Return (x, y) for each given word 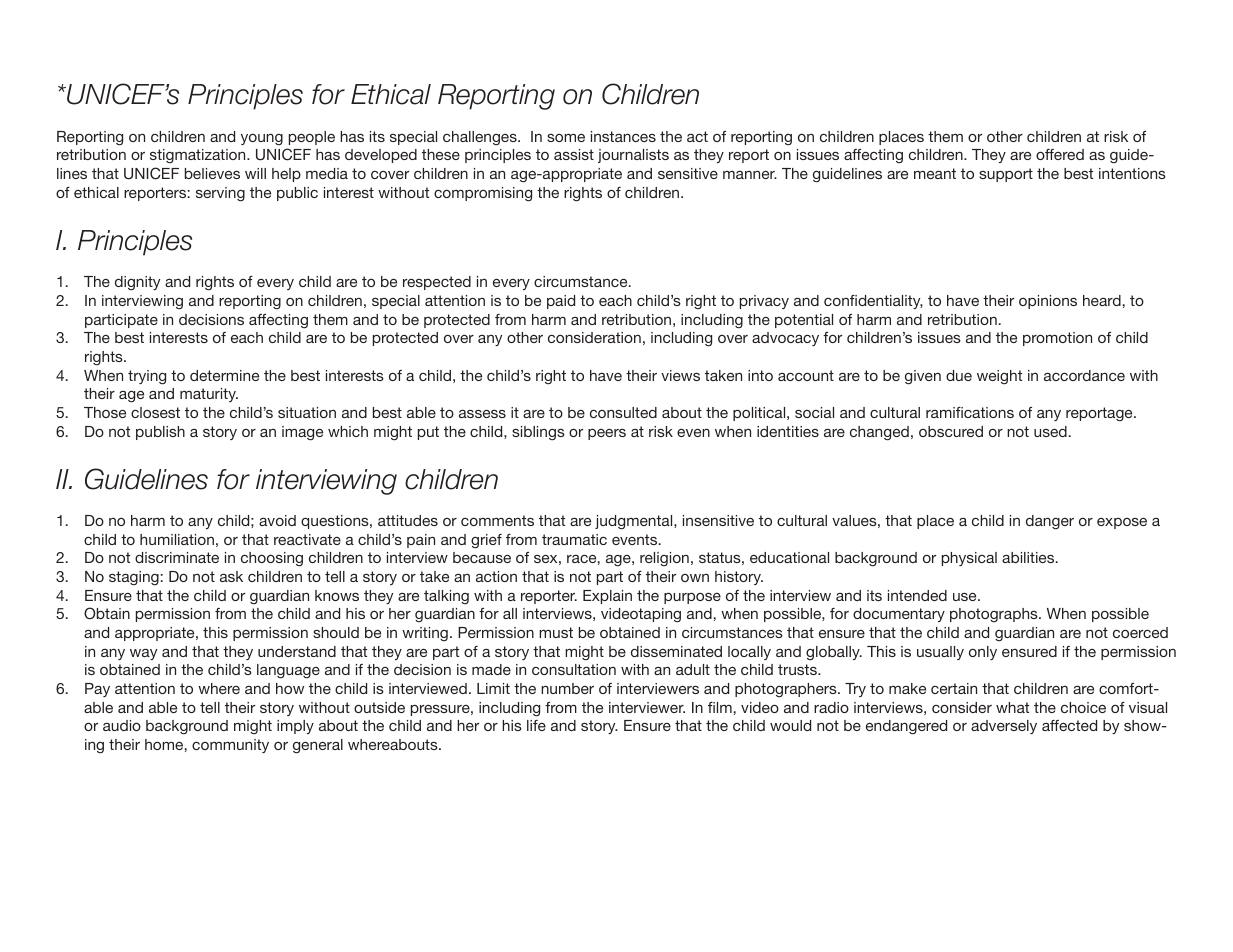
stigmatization (199, 156)
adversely (1004, 727)
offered (1060, 154)
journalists (633, 156)
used (1050, 431)
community (230, 746)
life (536, 725)
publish (160, 433)
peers (607, 434)
